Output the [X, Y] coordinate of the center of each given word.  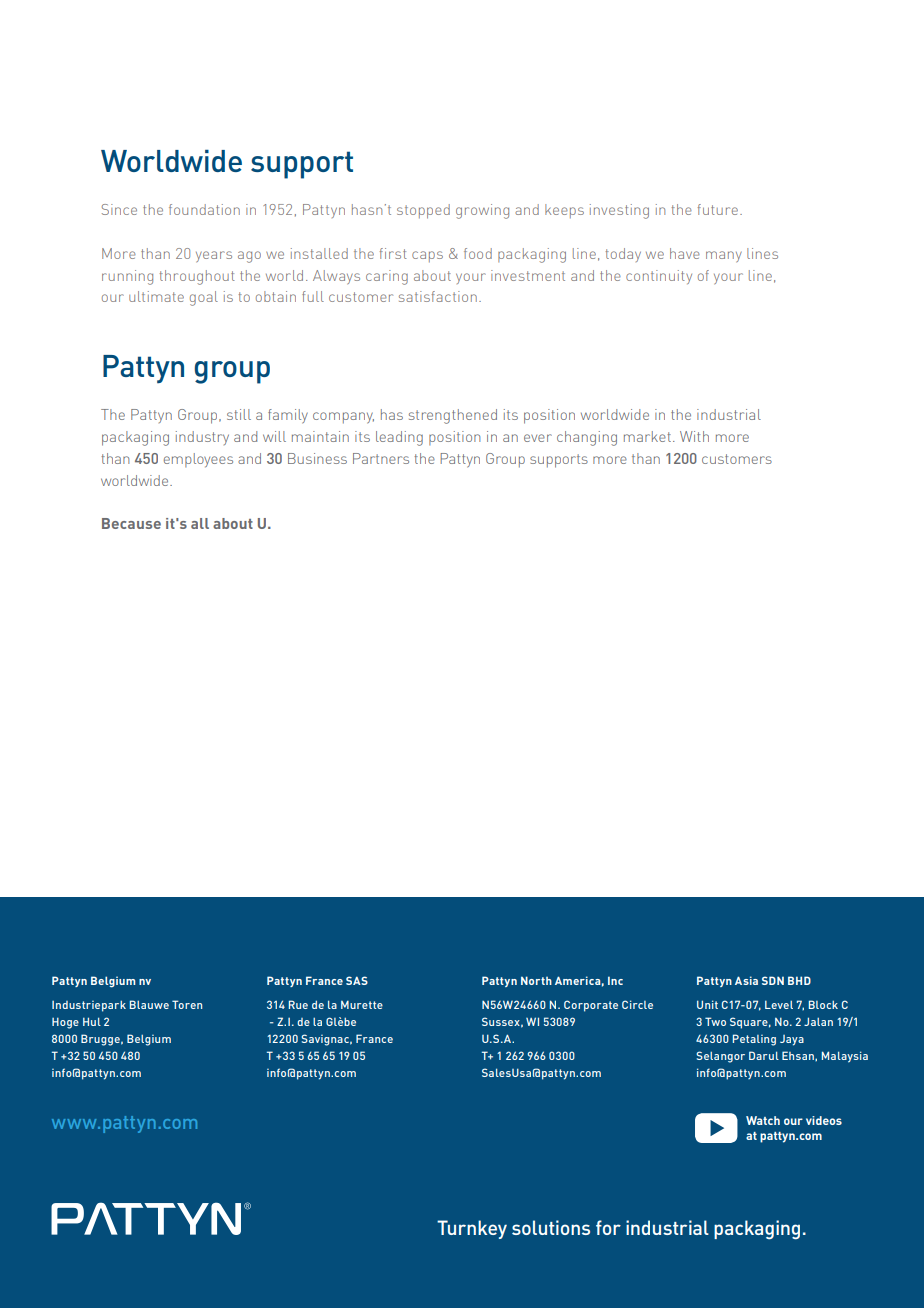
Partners [381, 458]
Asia [746, 980]
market [647, 436]
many [724, 256]
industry [202, 438]
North [536, 980]
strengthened [453, 416]
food [478, 253]
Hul [92, 1021]
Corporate [591, 1006]
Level [779, 1004]
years [214, 256]
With [694, 436]
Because [131, 523]
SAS [357, 980]
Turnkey [472, 1229]
